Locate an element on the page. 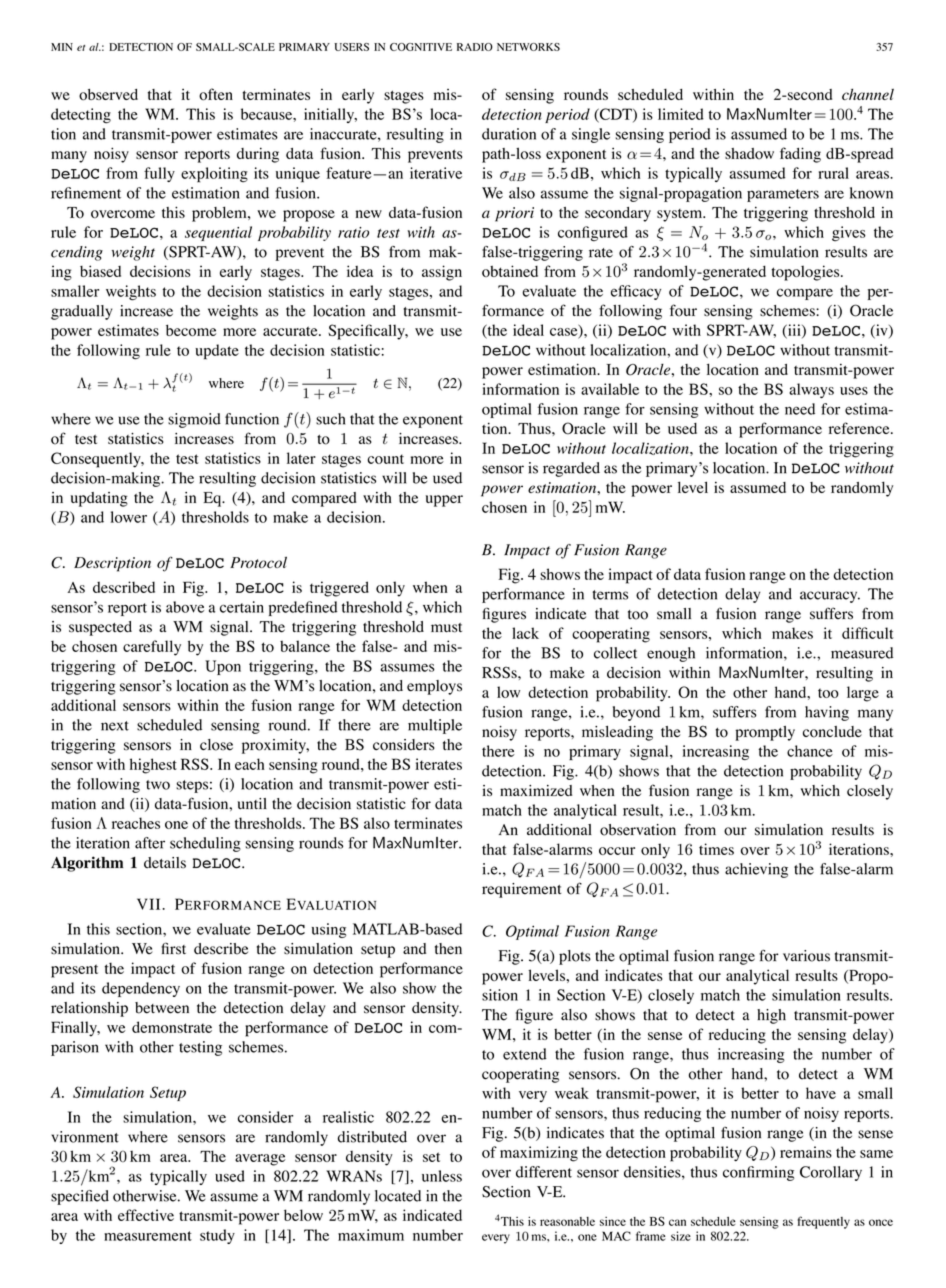  multiple is located at coordinates (435, 726).
